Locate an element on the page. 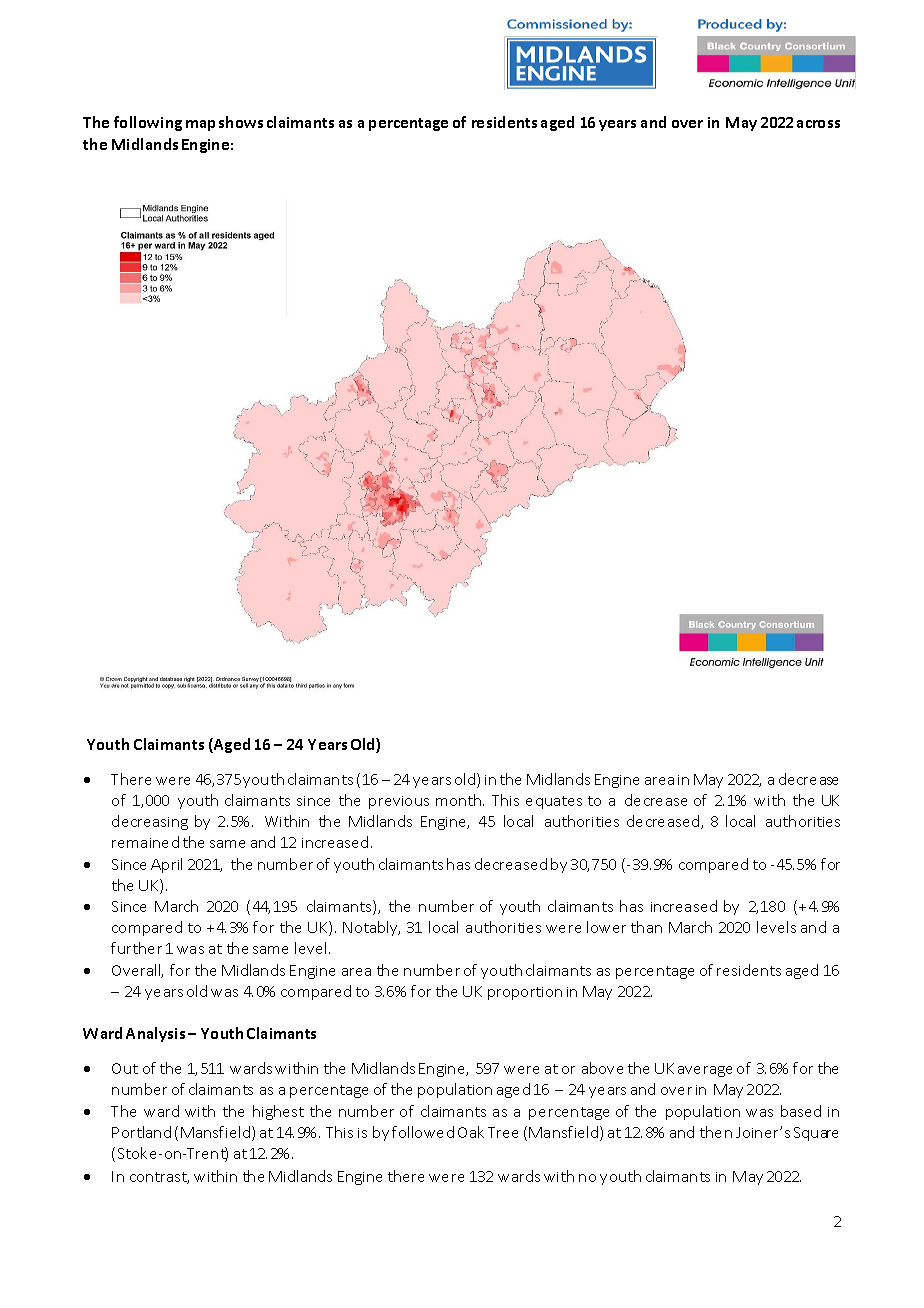 The width and height of the image is (924, 1308). month is located at coordinates (460, 800).
